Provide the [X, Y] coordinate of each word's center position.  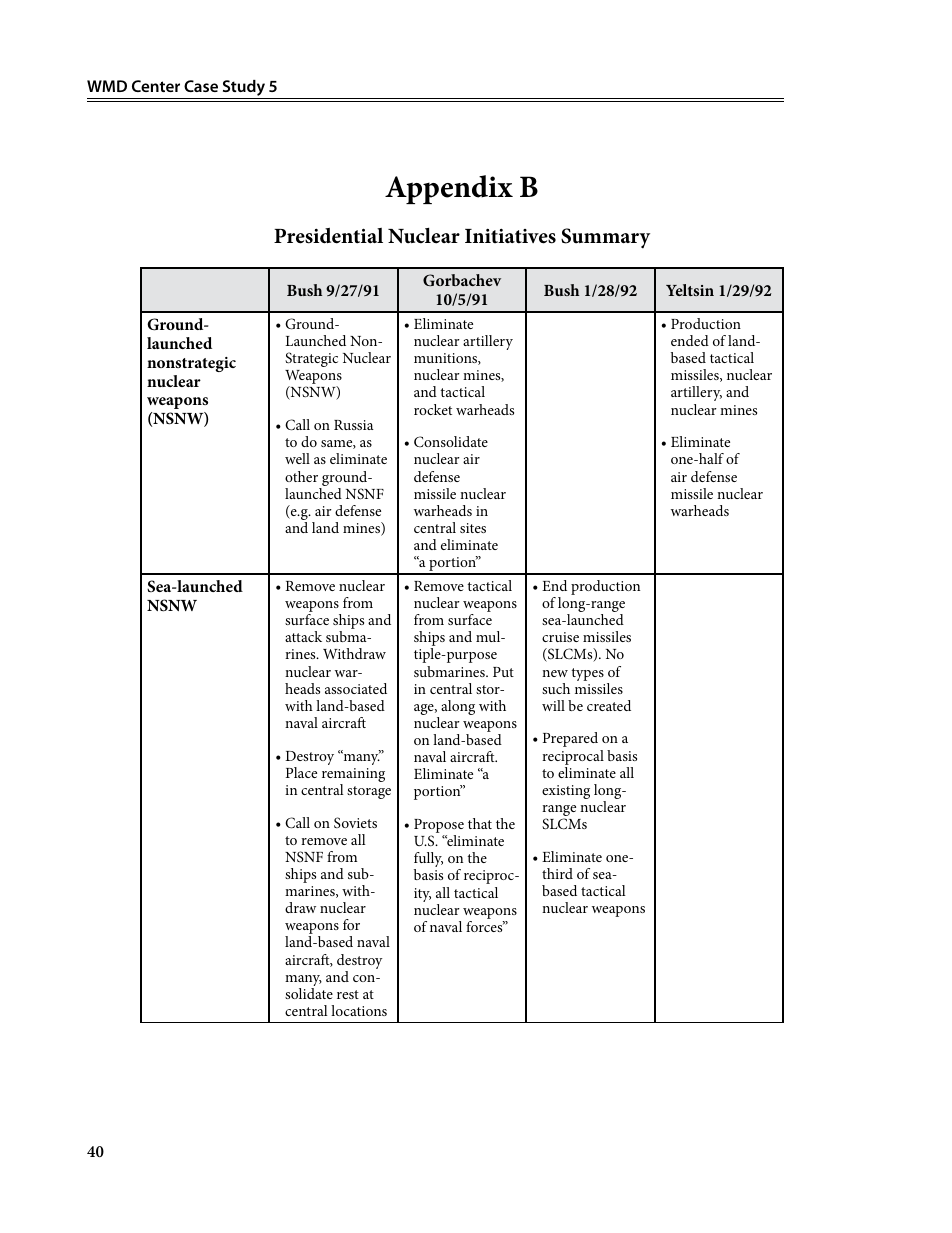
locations [359, 1010]
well [297, 458]
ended [690, 340]
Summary [605, 238]
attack [303, 636]
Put [503, 672]
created [609, 705]
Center [156, 86]
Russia [354, 425]
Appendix [449, 189]
